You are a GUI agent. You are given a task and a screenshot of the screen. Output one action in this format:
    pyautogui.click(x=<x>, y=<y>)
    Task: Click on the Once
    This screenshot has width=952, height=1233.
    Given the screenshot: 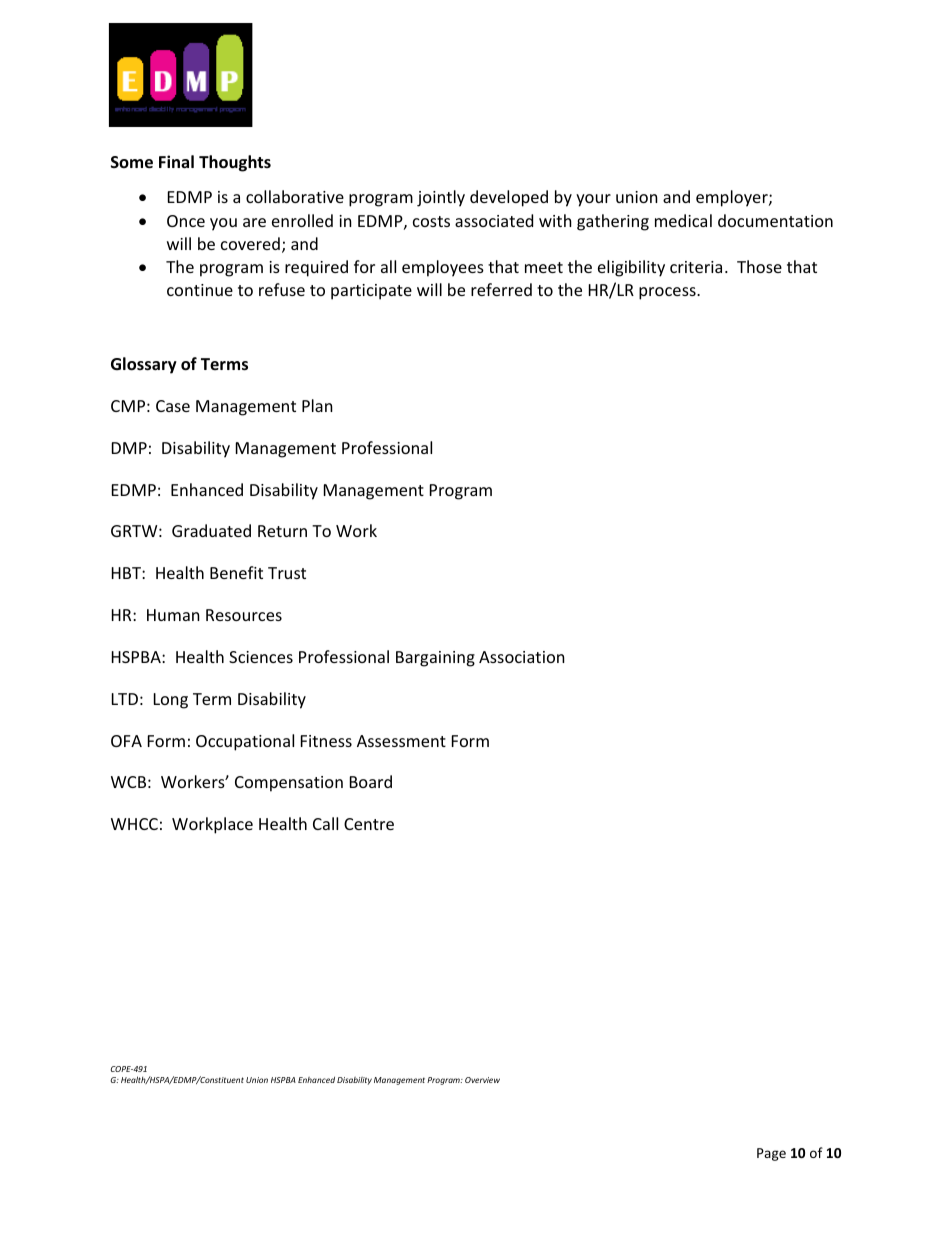 What is the action you would take?
    pyautogui.click(x=186, y=221)
